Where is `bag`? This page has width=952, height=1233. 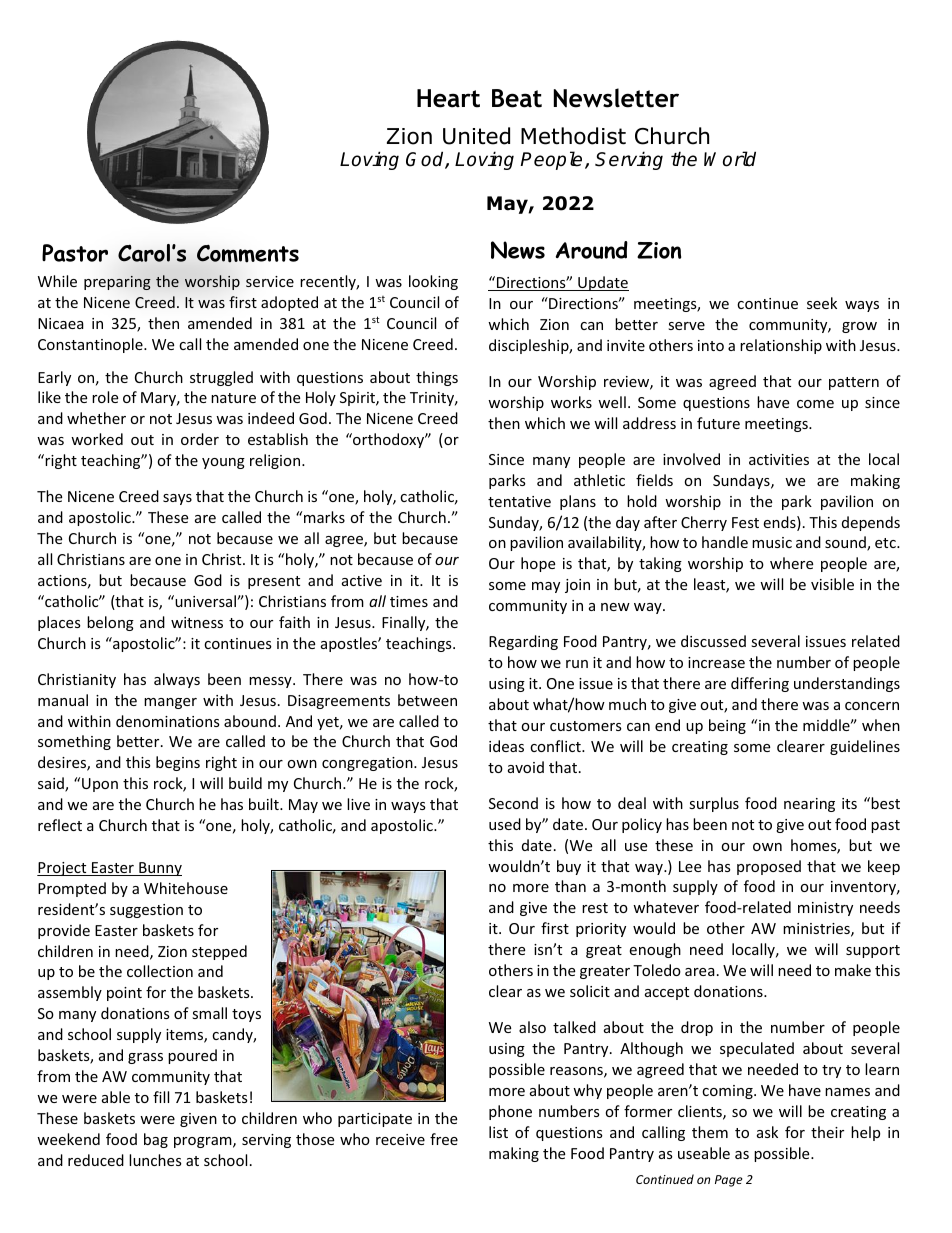
bag is located at coordinates (156, 1140).
